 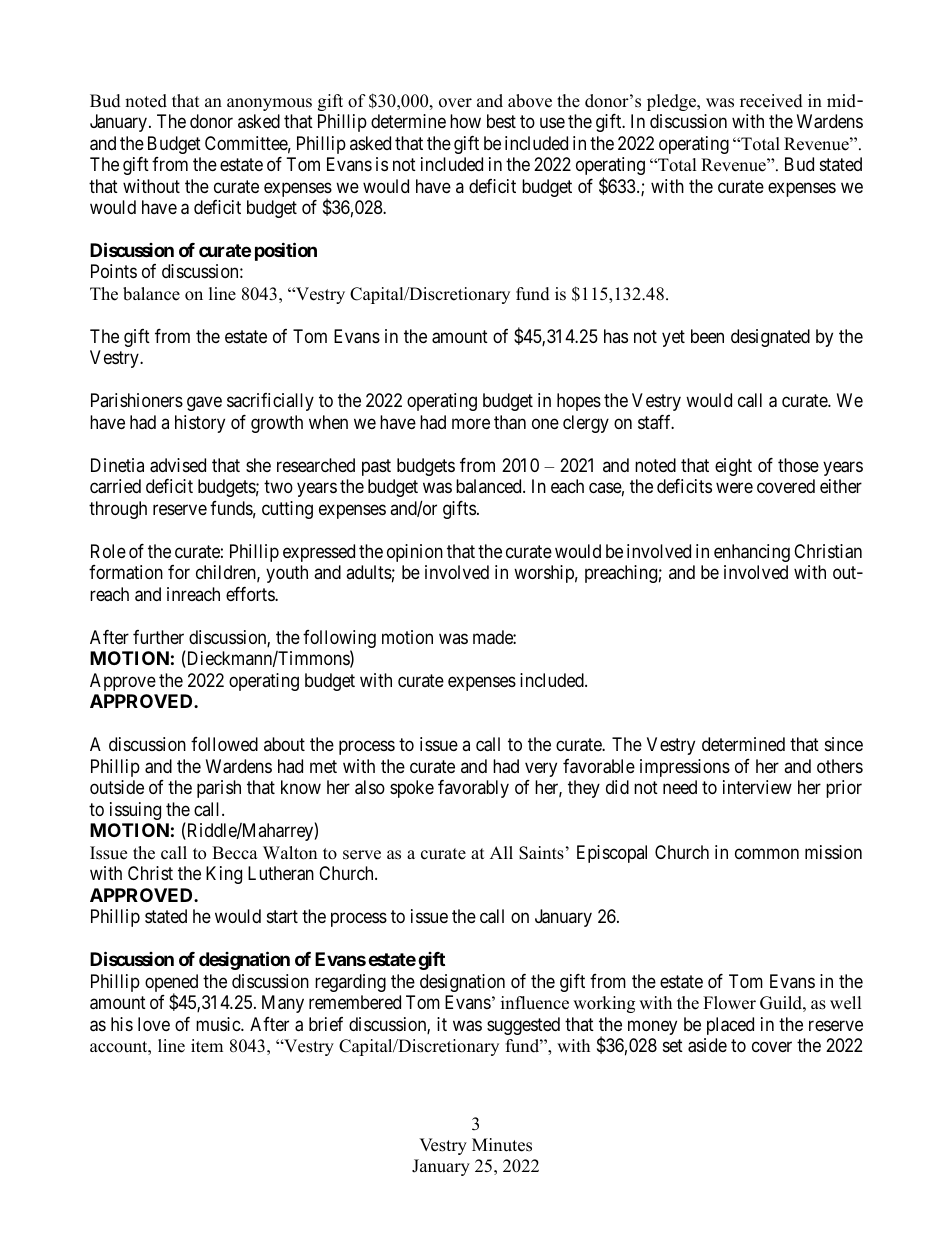 I want to click on more, so click(x=471, y=423).
